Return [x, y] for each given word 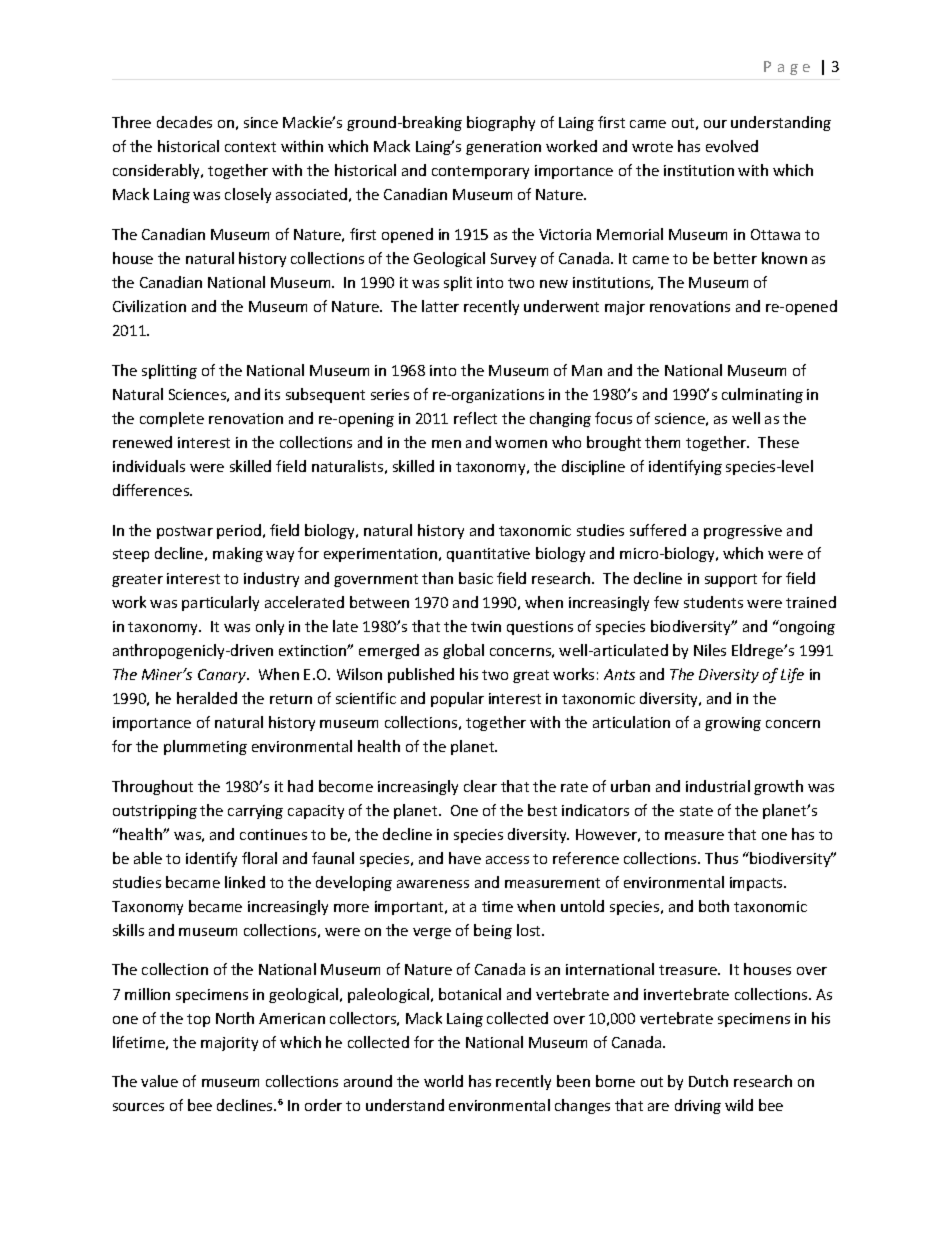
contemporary [480, 172]
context [250, 147]
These [778, 442]
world [443, 1081]
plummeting [205, 747]
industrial [718, 786]
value [159, 1081]
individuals [149, 466]
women [521, 444]
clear [480, 786]
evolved [732, 146]
